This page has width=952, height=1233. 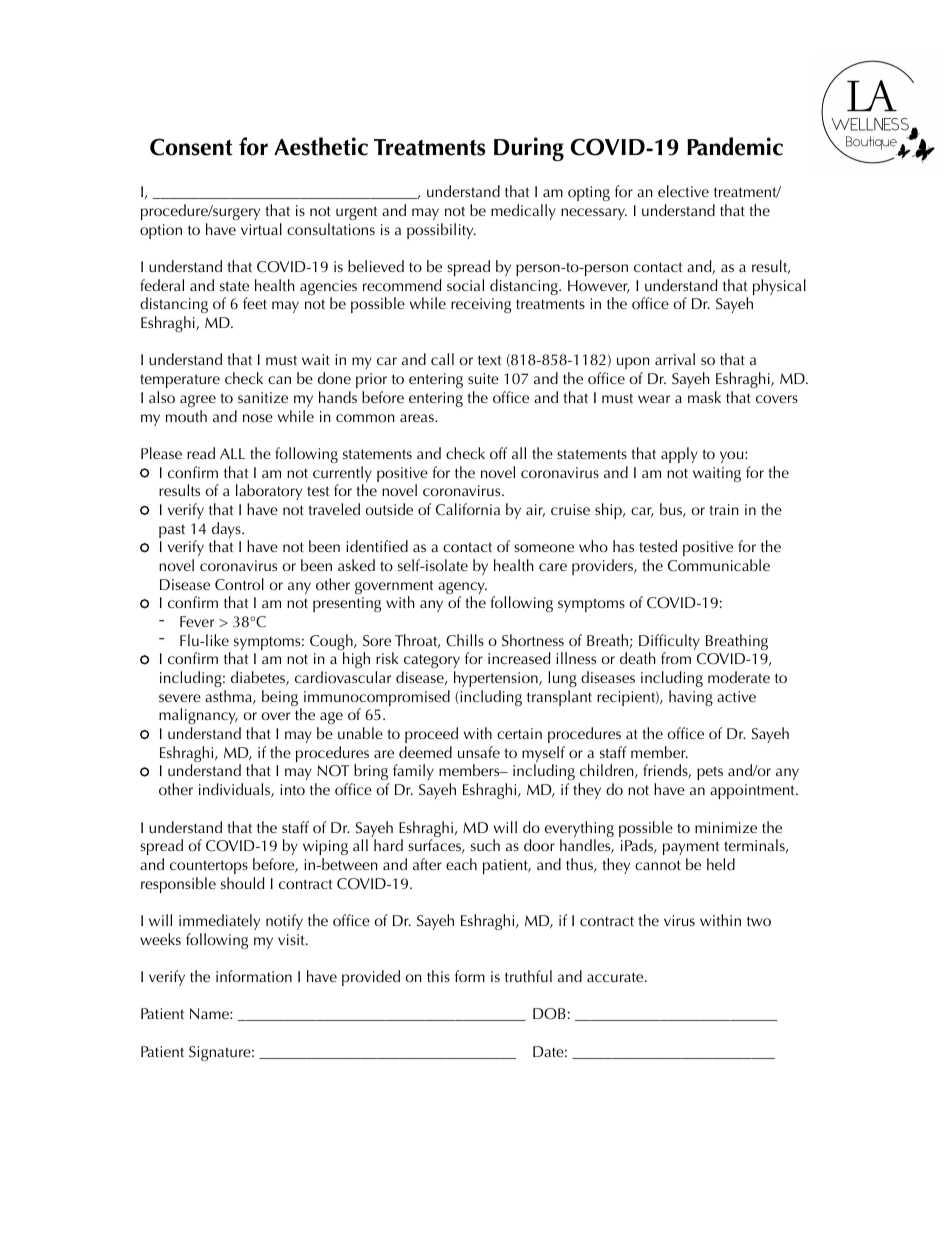 What do you see at coordinates (479, 752) in the page?
I see `unsafe` at bounding box center [479, 752].
